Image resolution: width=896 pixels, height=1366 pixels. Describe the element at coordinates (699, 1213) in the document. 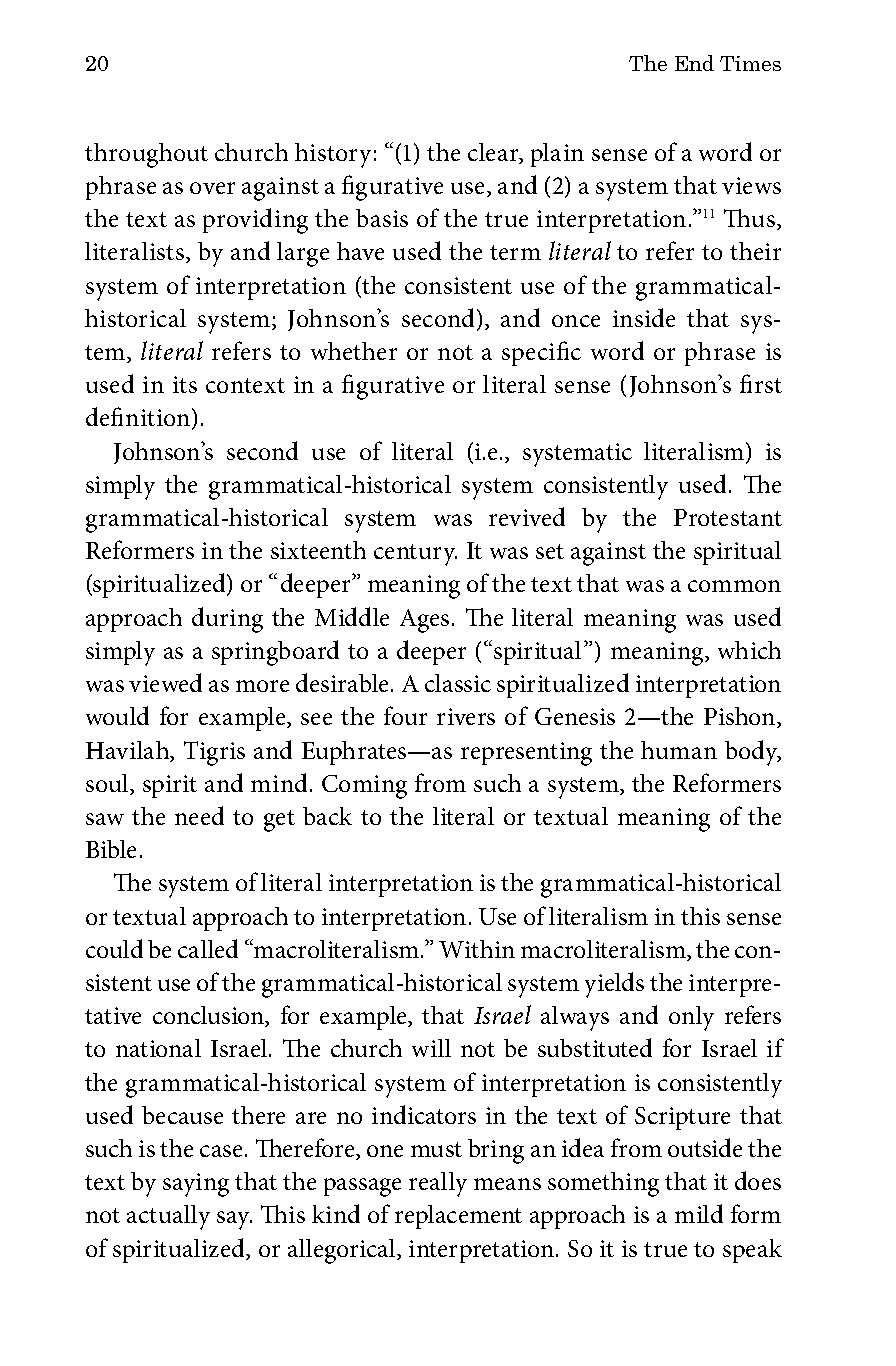

I see `mild` at that location.
